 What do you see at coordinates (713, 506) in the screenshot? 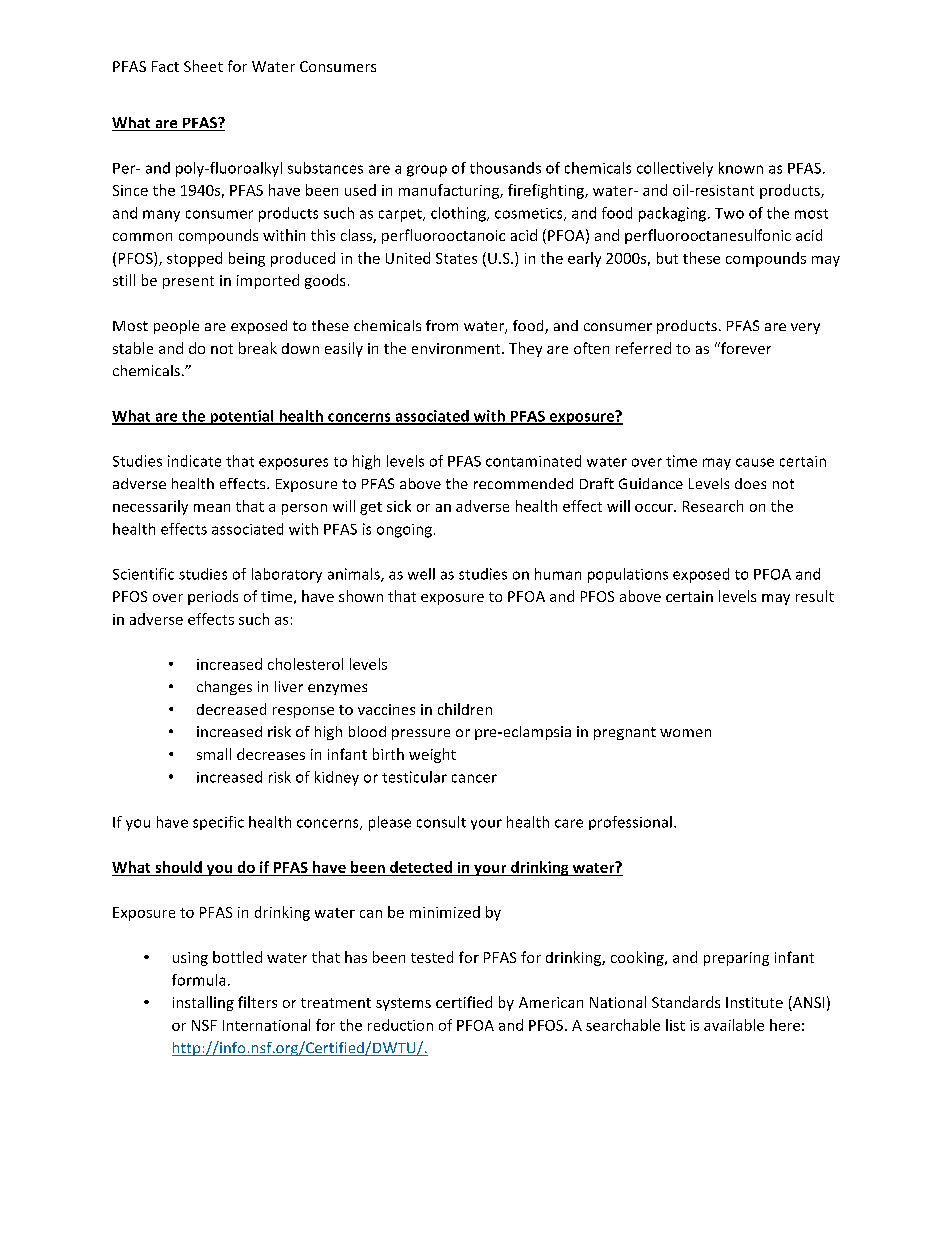
I see `Research` at bounding box center [713, 506].
